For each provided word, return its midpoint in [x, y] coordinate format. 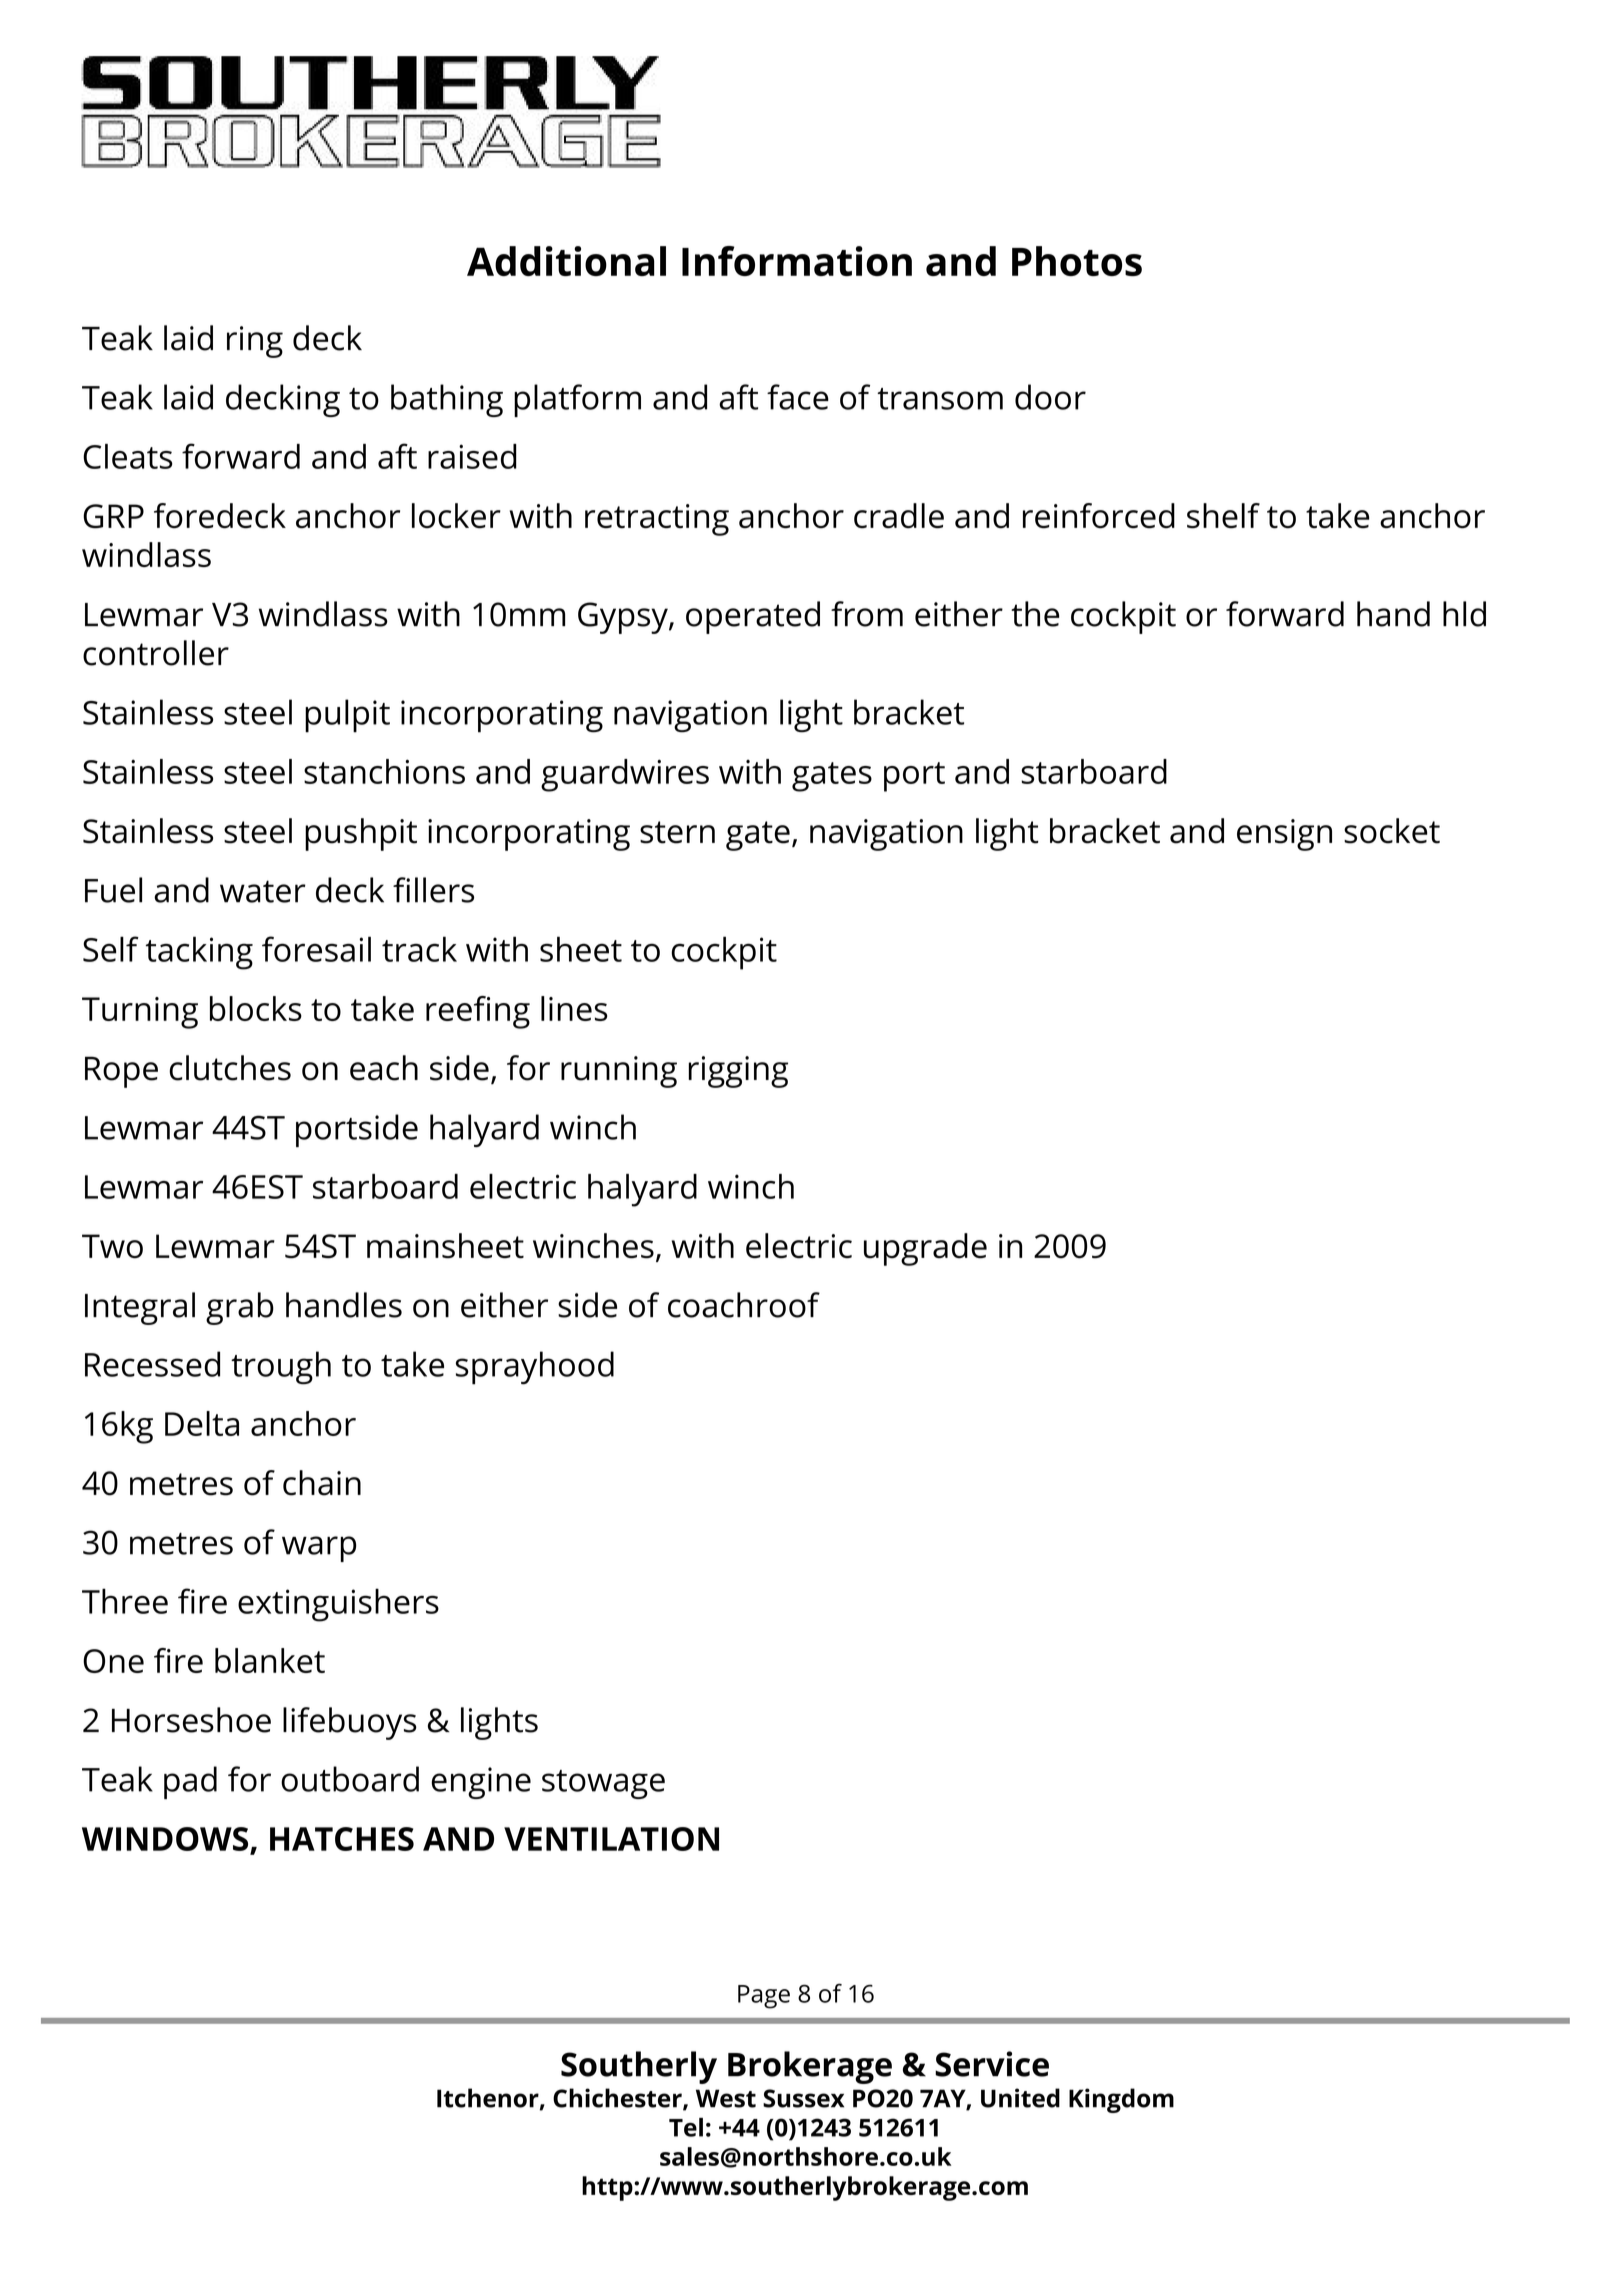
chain [322, 1483]
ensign [1284, 835]
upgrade [925, 1249]
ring [255, 342]
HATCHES [342, 1839]
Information [797, 261]
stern [677, 832]
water [263, 891]
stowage [603, 1784]
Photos [1077, 261]
